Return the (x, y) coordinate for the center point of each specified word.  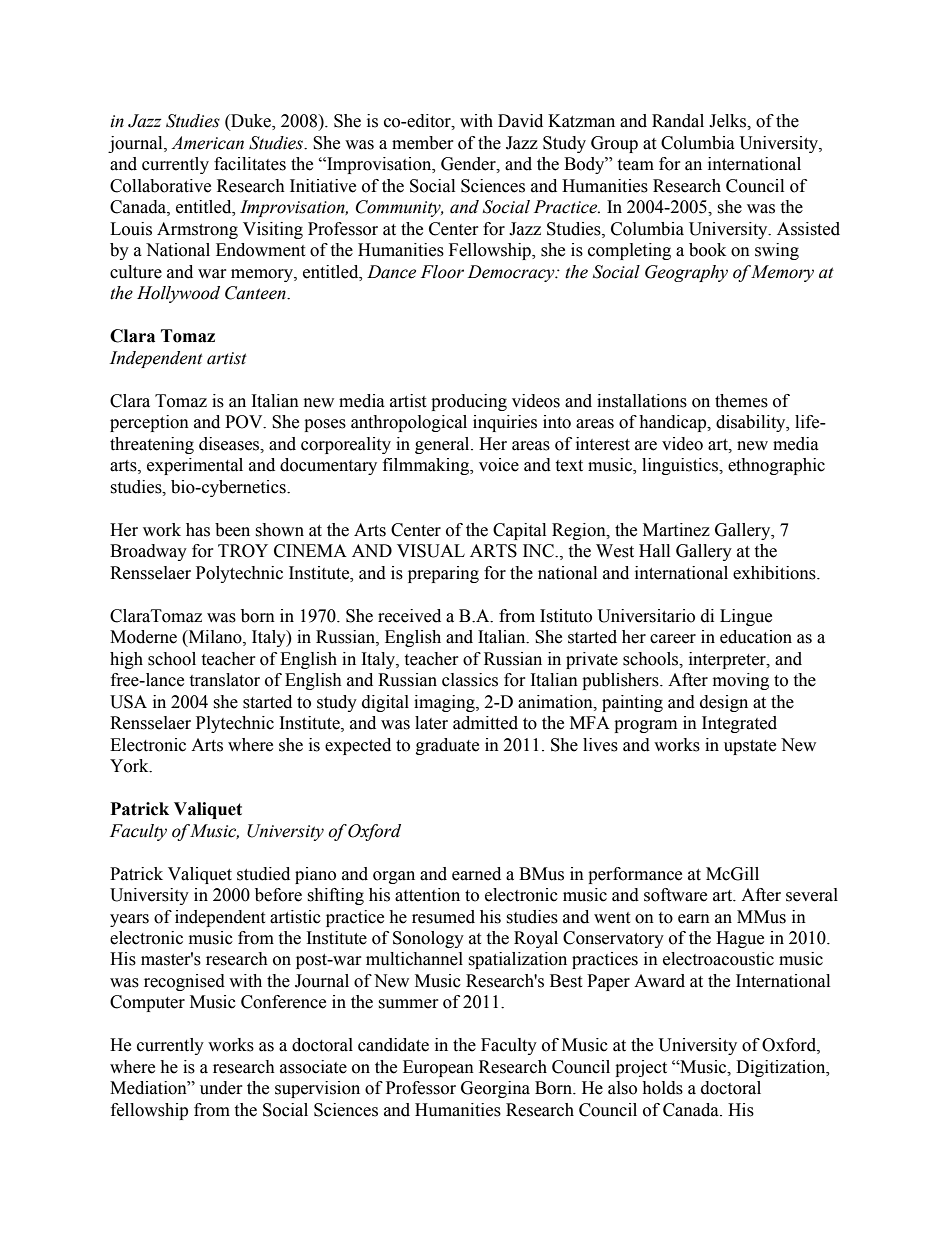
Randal (678, 121)
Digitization (782, 1068)
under (221, 1088)
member (423, 143)
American (207, 143)
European (438, 1068)
